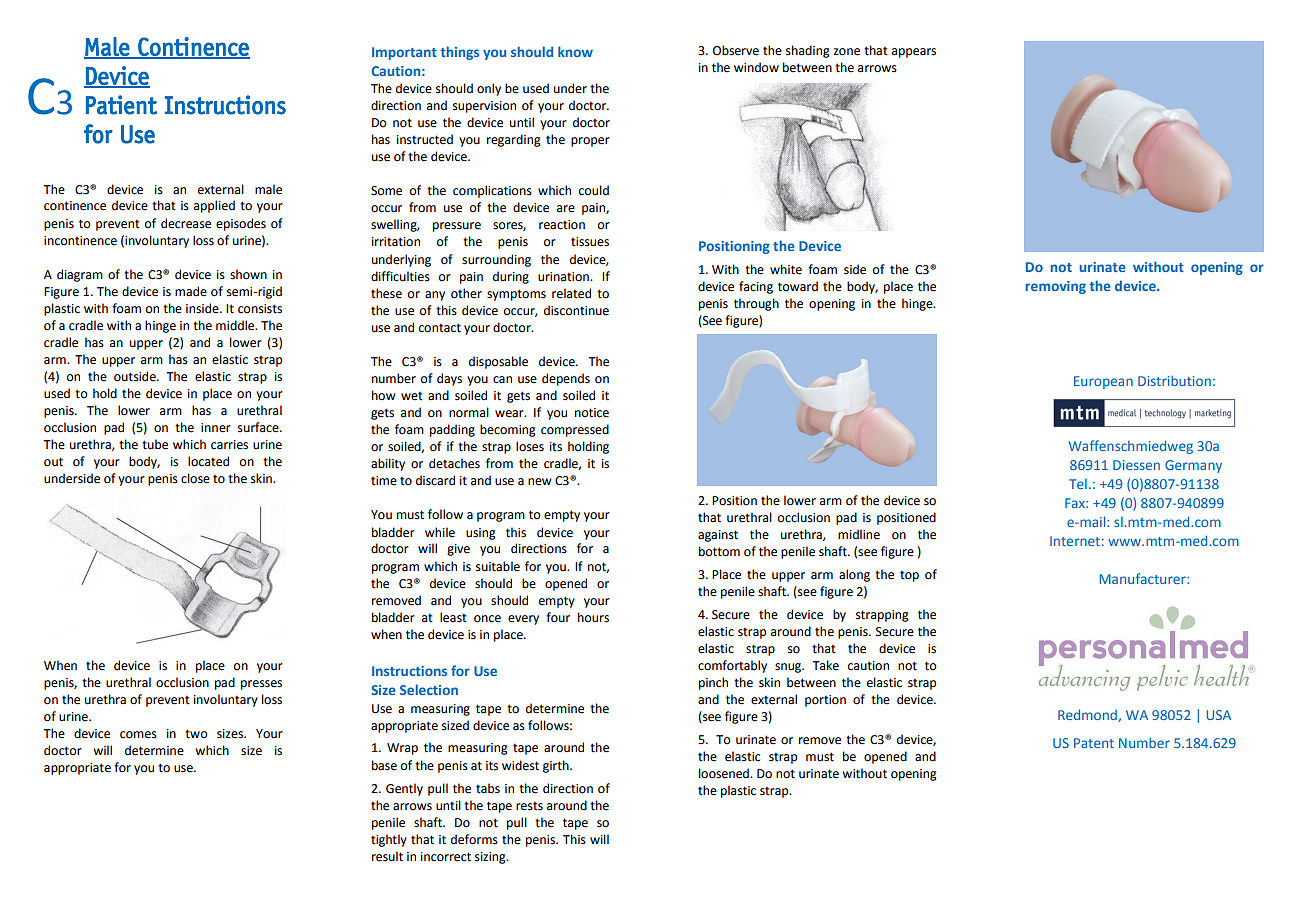  Describe the element at coordinates (575, 430) in the screenshot. I see `compressed` at that location.
